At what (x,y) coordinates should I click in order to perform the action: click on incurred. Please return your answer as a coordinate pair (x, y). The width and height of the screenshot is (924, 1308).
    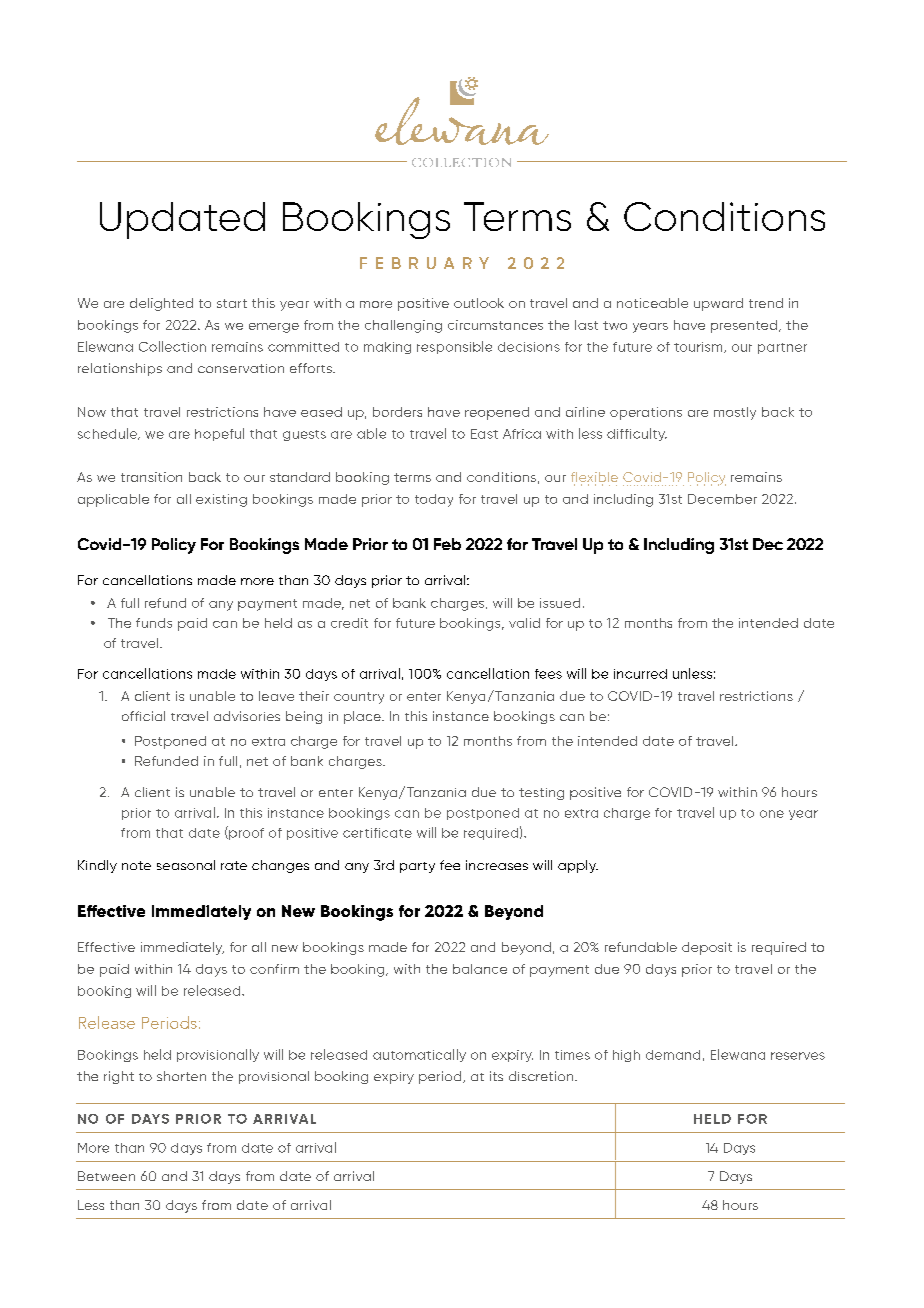
    Looking at the image, I should click on (640, 674).
